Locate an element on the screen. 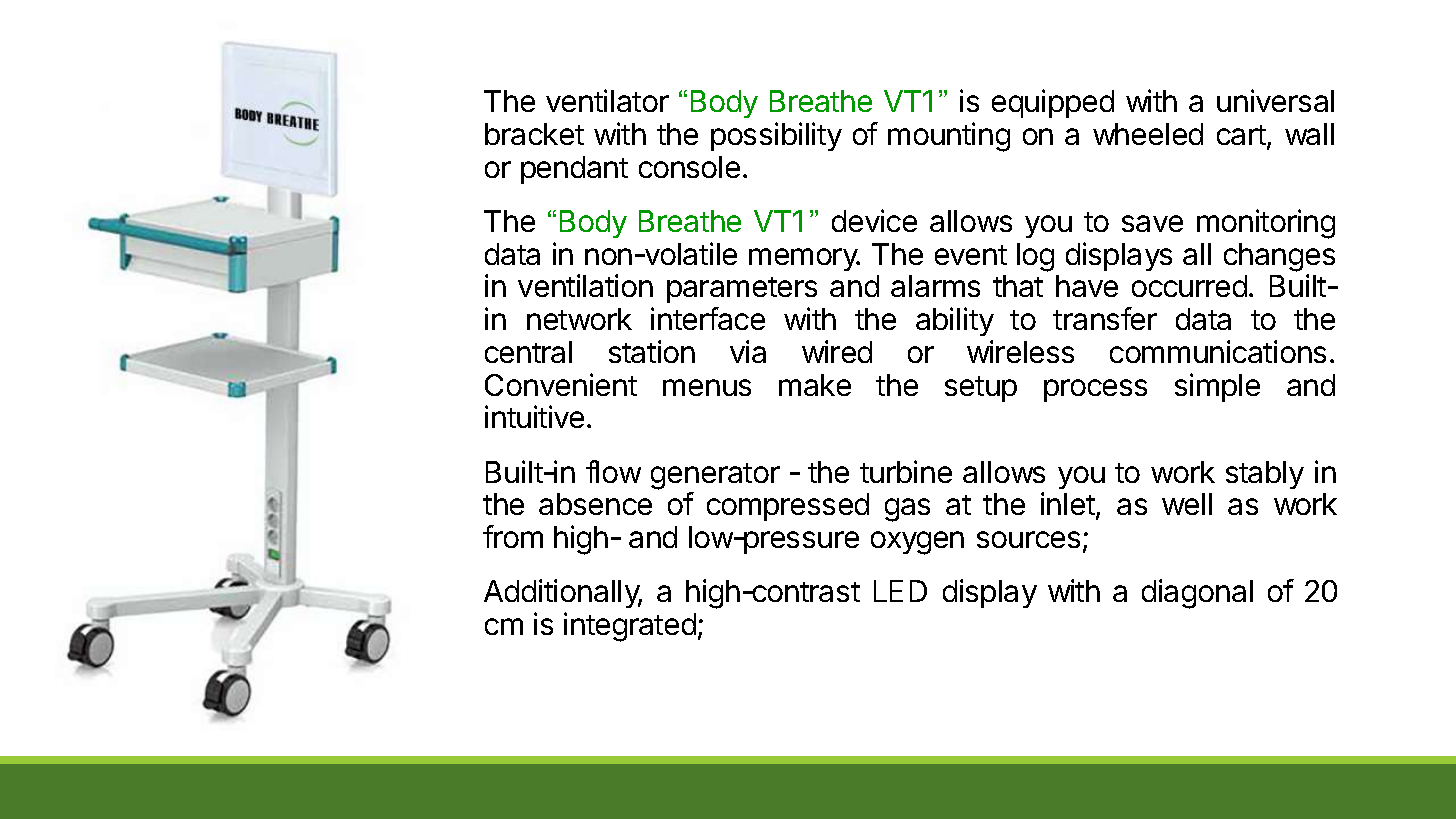 The image size is (1456, 819). integrated is located at coordinates (630, 627).
